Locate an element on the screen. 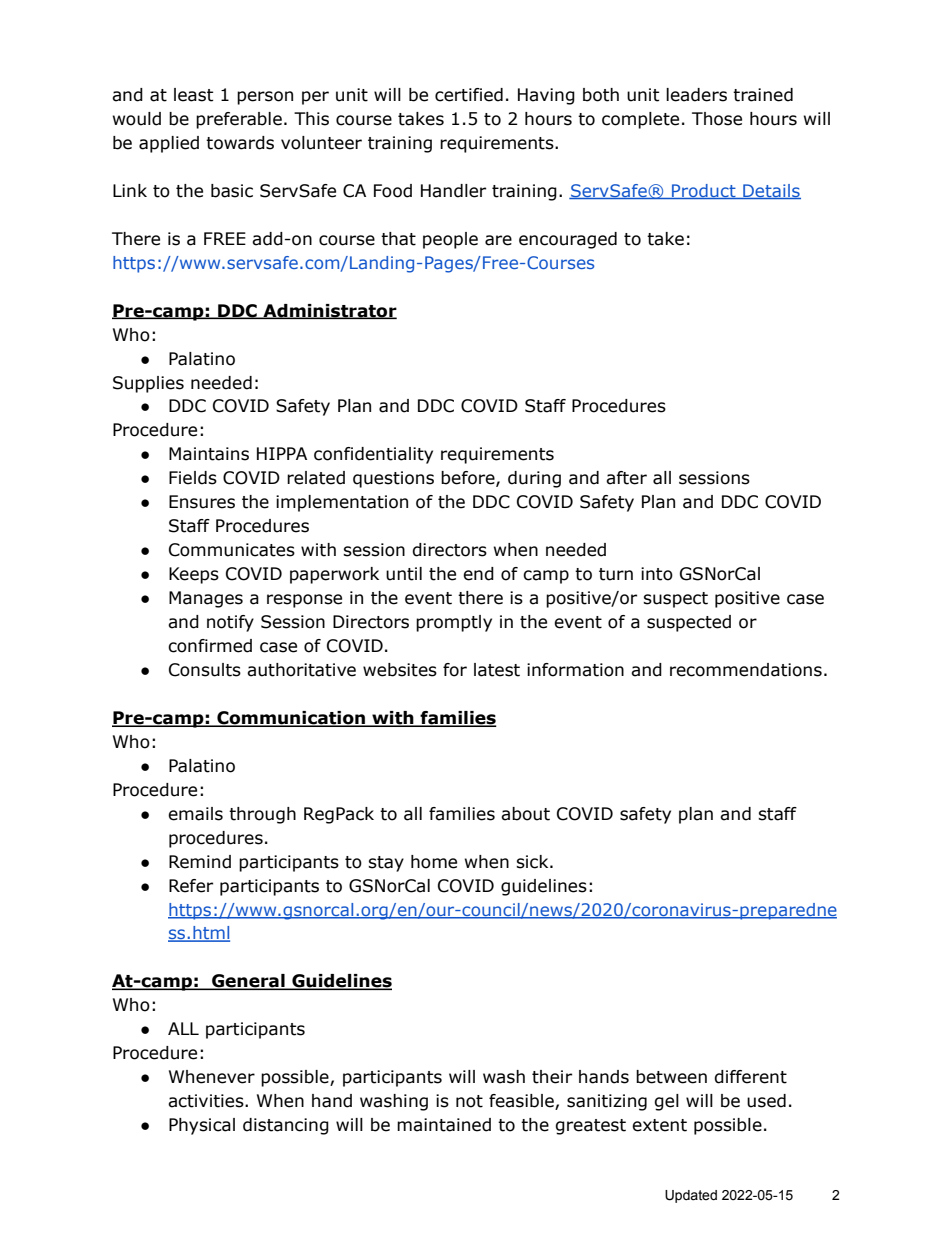  Physical is located at coordinates (202, 1126).
